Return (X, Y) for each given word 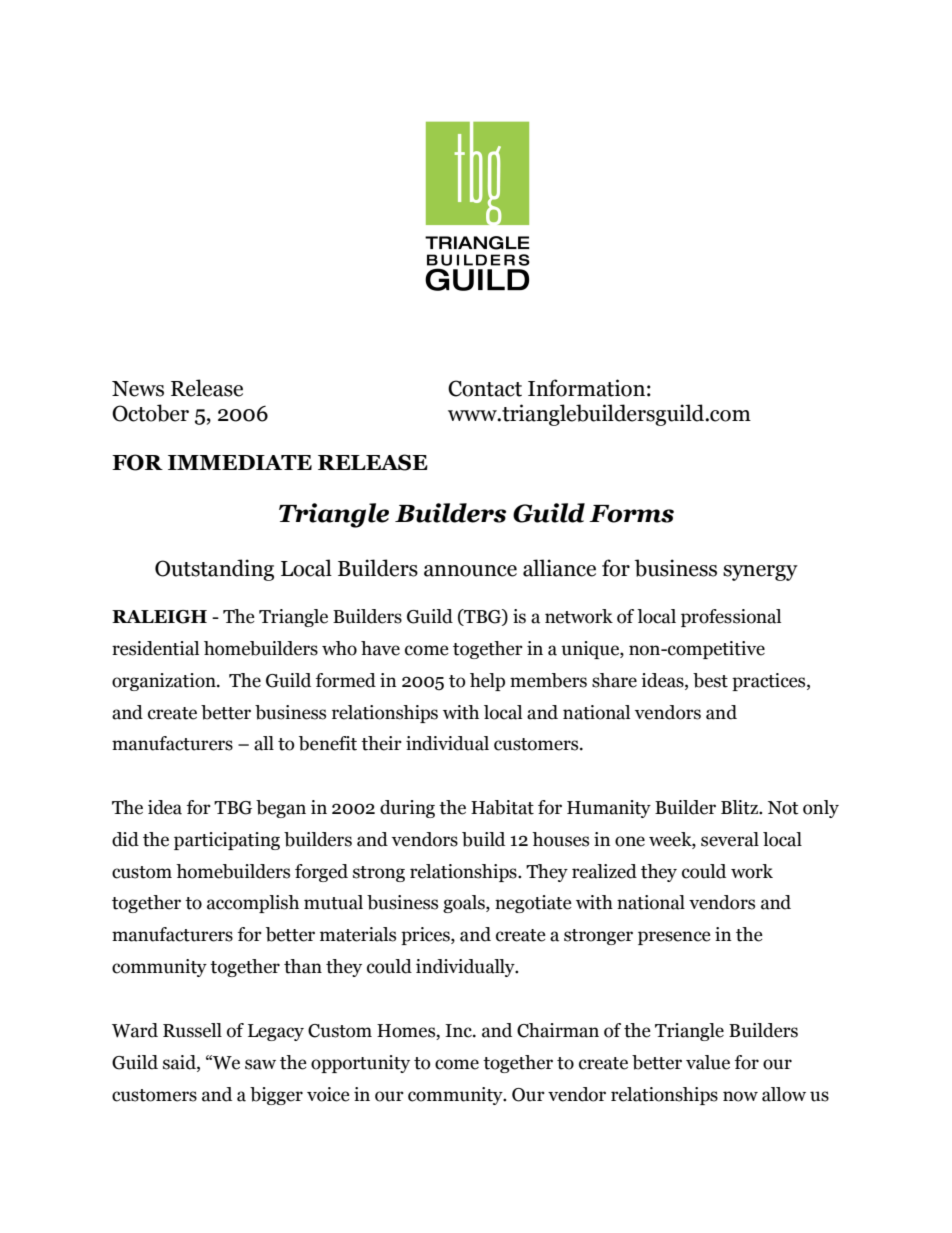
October (150, 413)
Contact (485, 388)
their (381, 743)
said (180, 1062)
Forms (631, 514)
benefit (328, 743)
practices (770, 682)
